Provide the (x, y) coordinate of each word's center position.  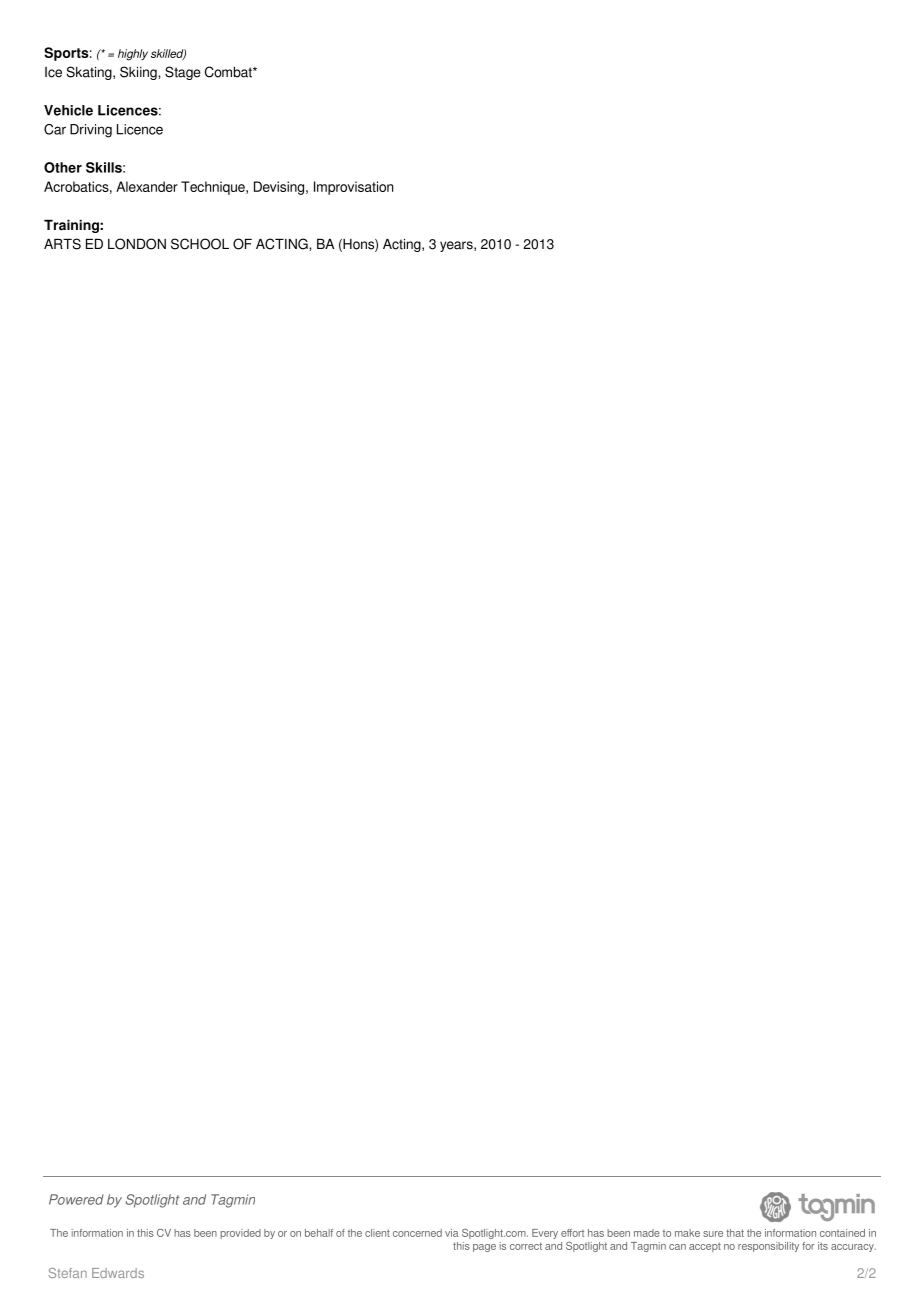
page (484, 1248)
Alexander (147, 186)
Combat (229, 72)
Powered (76, 1199)
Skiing (139, 73)
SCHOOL (200, 244)
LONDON (137, 244)
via (451, 1233)
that (735, 1233)
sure (713, 1234)
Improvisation (353, 188)
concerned (417, 1233)
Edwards (118, 1273)
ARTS (62, 244)
